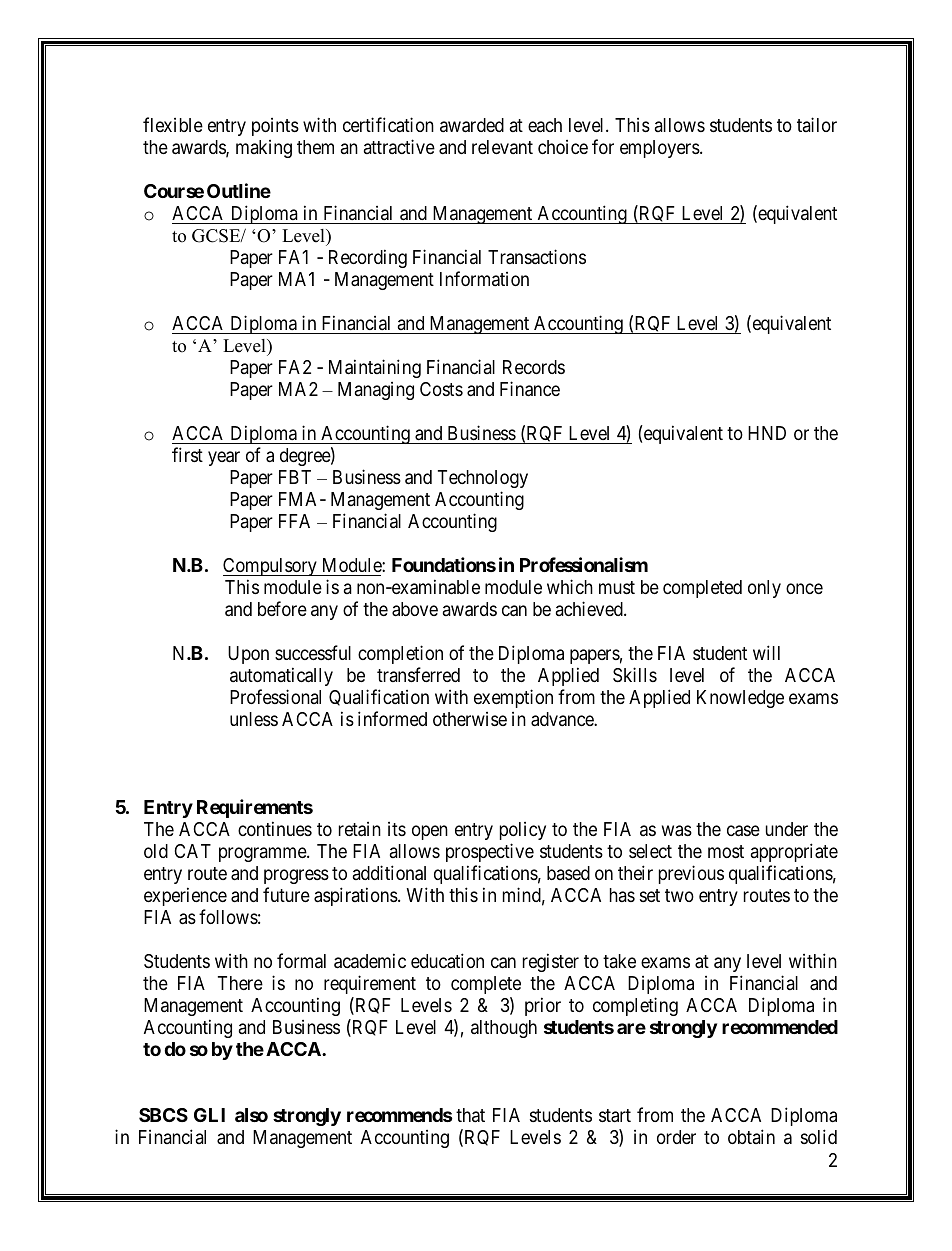 Image resolution: width=952 pixels, height=1251 pixels. I want to click on relevant, so click(502, 147).
